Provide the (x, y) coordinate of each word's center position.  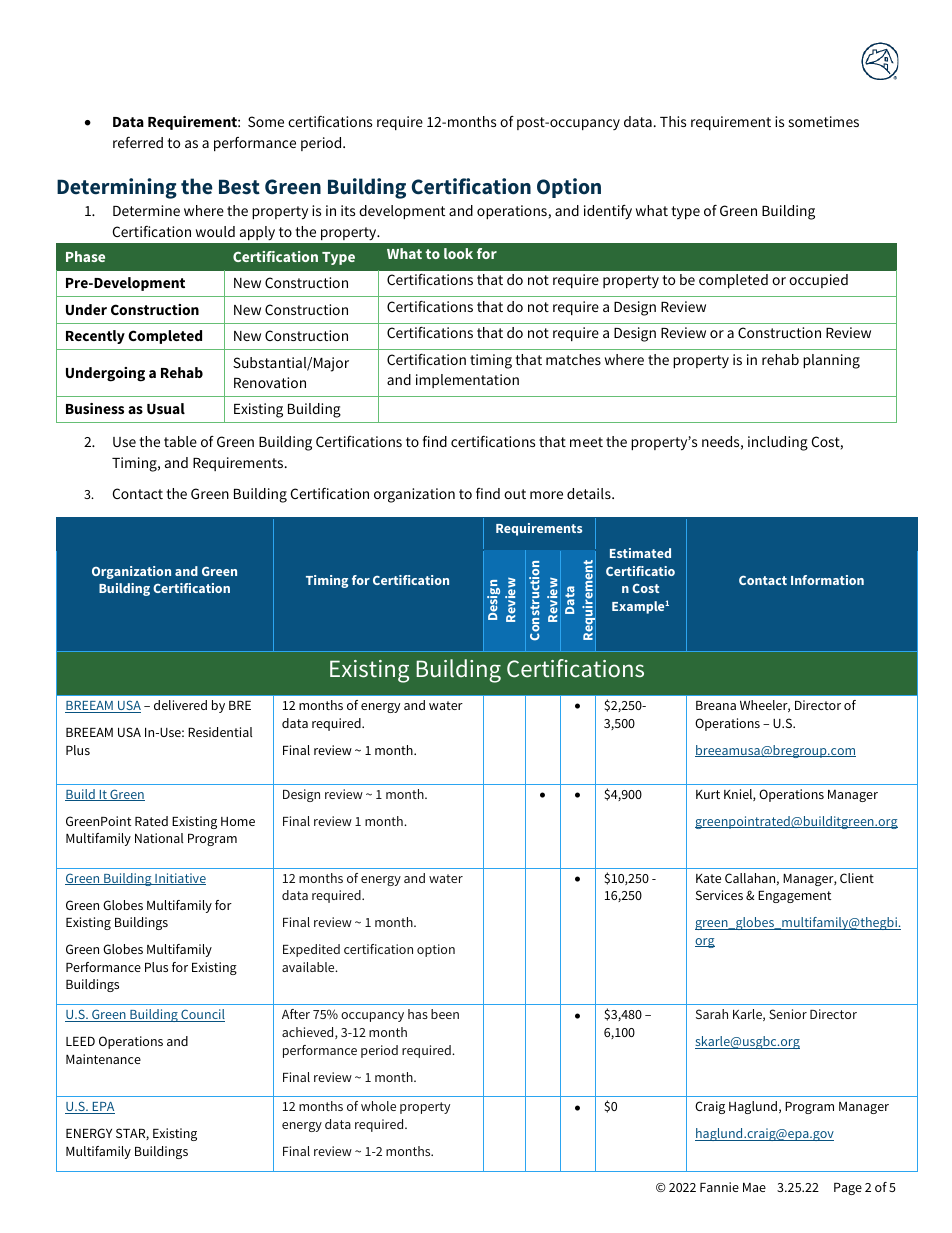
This (673, 121)
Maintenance (103, 1059)
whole (378, 1106)
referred (138, 142)
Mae (754, 1187)
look (458, 253)
